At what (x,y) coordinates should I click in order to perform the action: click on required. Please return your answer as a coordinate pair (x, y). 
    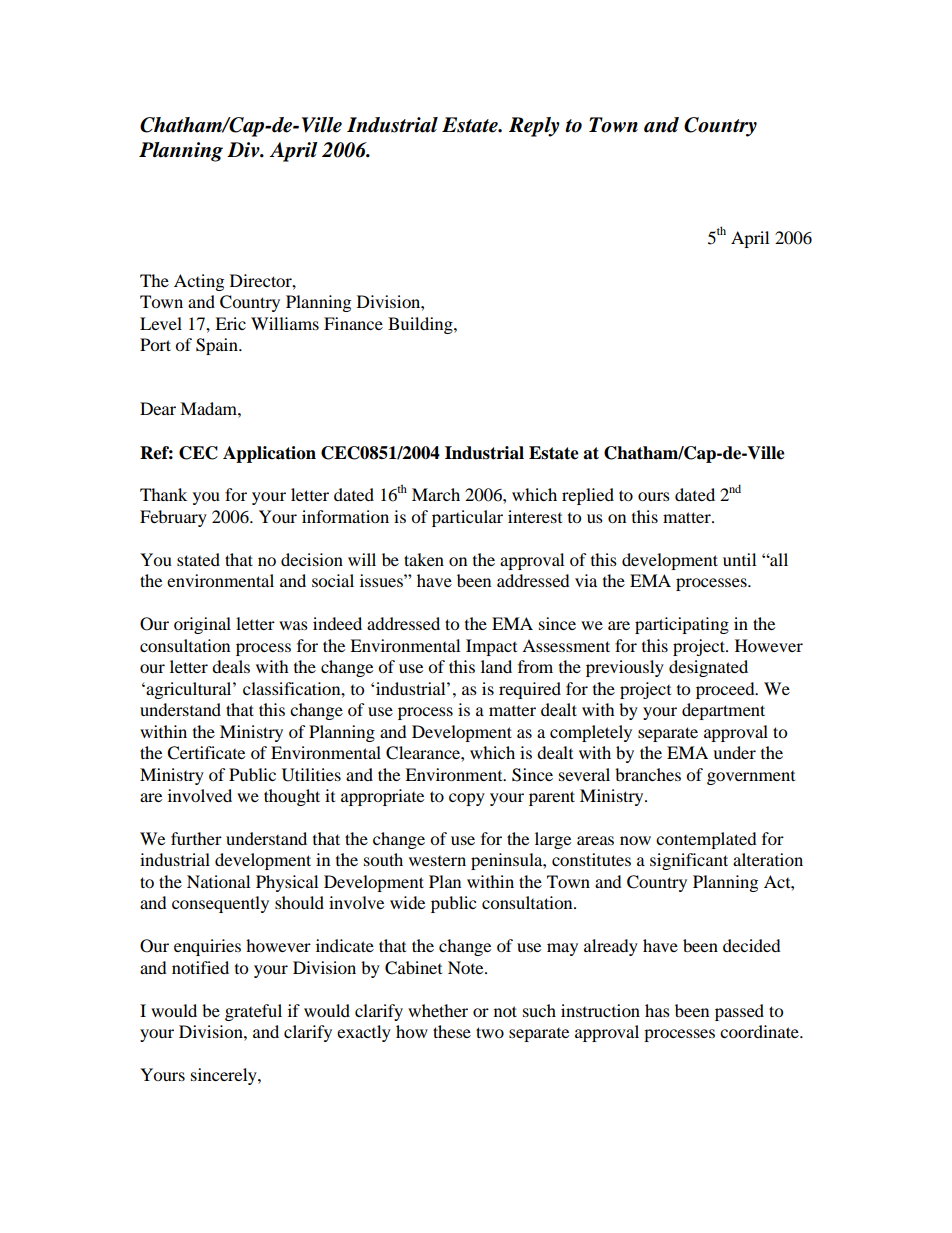
    Looking at the image, I should click on (530, 690).
